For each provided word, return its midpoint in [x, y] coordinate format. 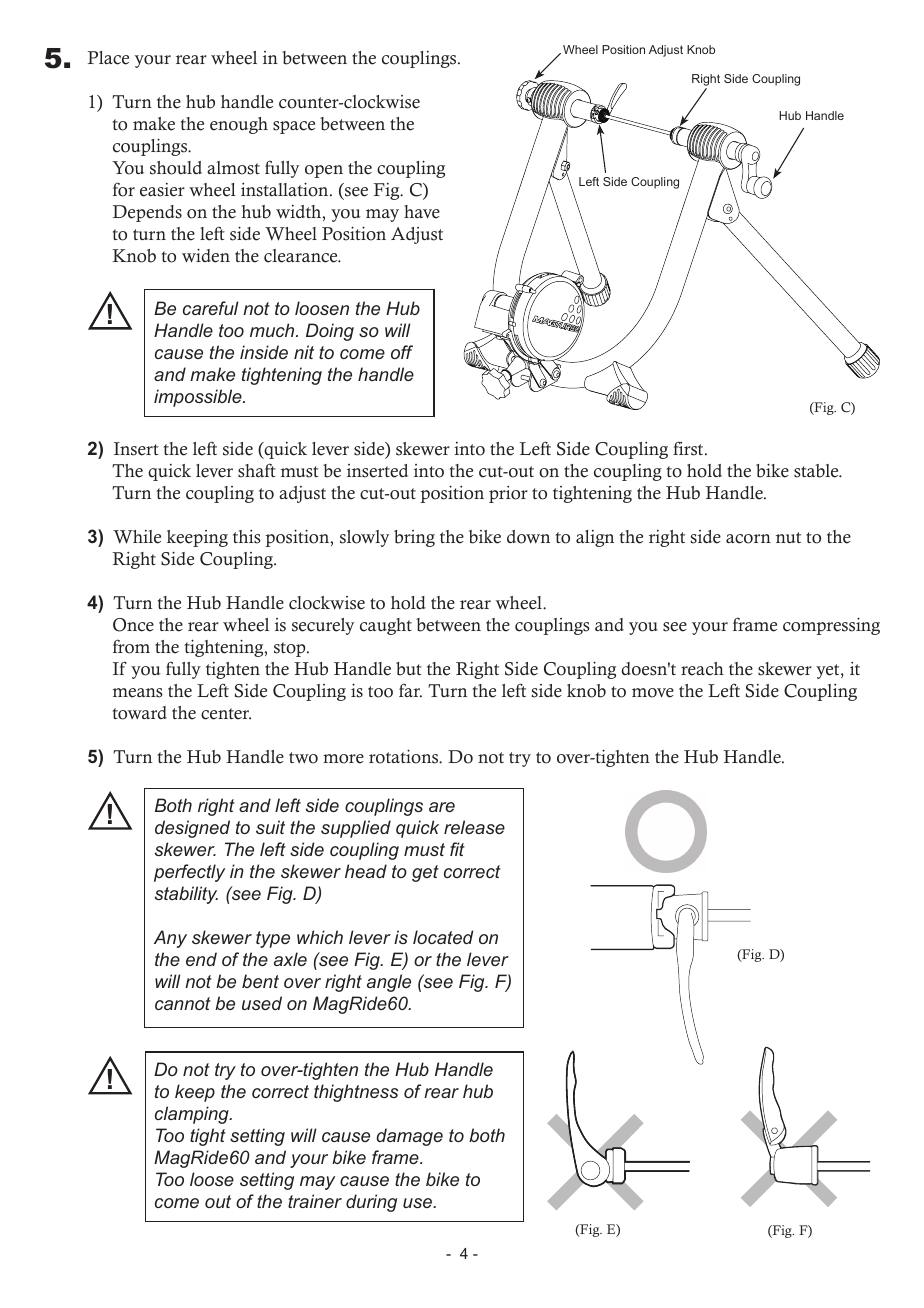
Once [133, 625]
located [443, 937]
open [324, 171]
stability [186, 895]
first [689, 448]
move [653, 693]
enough [239, 125]
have [422, 212]
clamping [193, 1115]
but [409, 669]
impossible [199, 398]
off [402, 352]
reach [702, 669]
